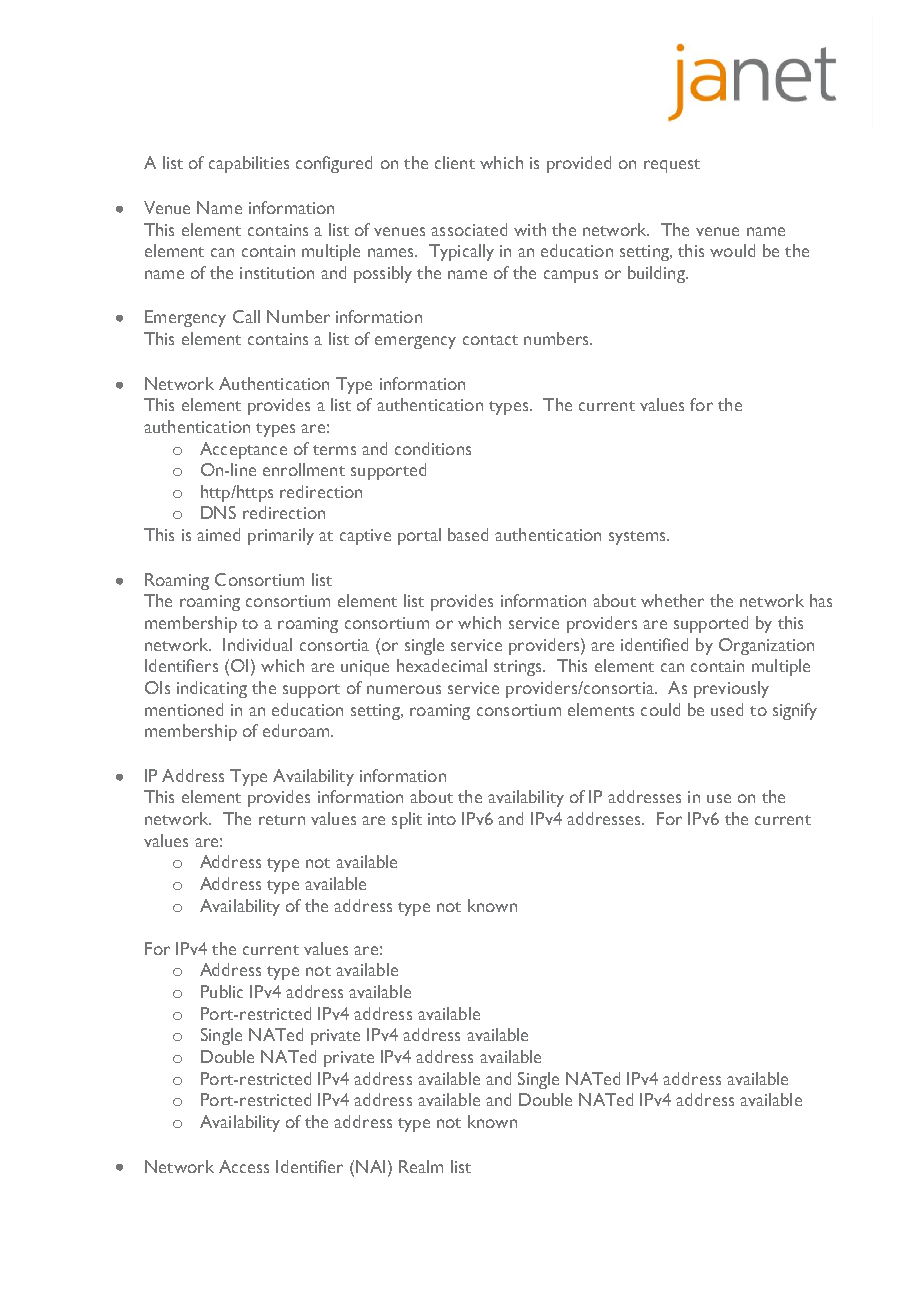 This document has width=924, height=1308. What do you see at coordinates (244, 1166) in the document?
I see `Access` at bounding box center [244, 1166].
